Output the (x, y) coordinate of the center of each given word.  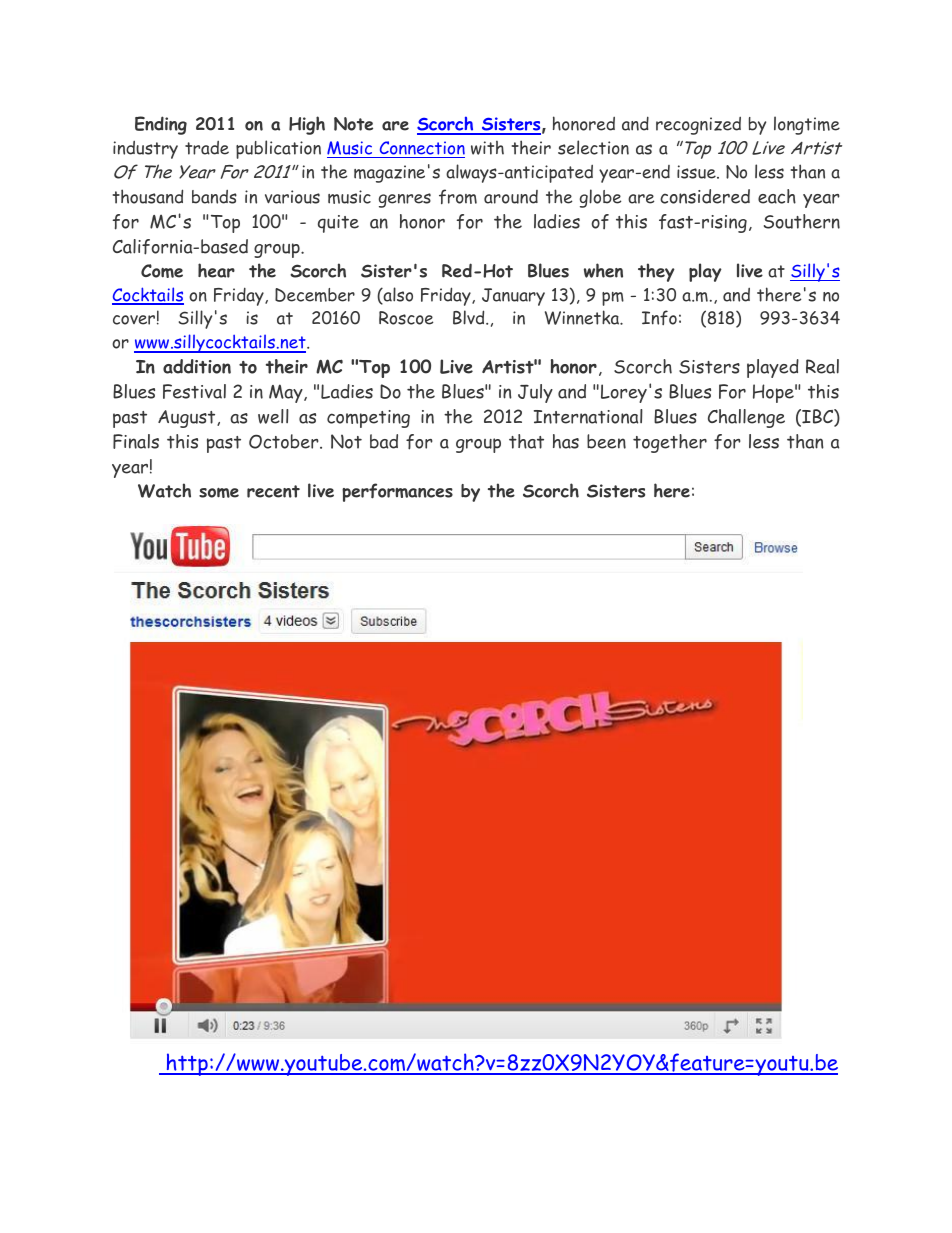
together (670, 443)
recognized (698, 126)
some (219, 492)
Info (659, 317)
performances (397, 492)
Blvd (470, 317)
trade (207, 148)
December (315, 295)
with (487, 148)
